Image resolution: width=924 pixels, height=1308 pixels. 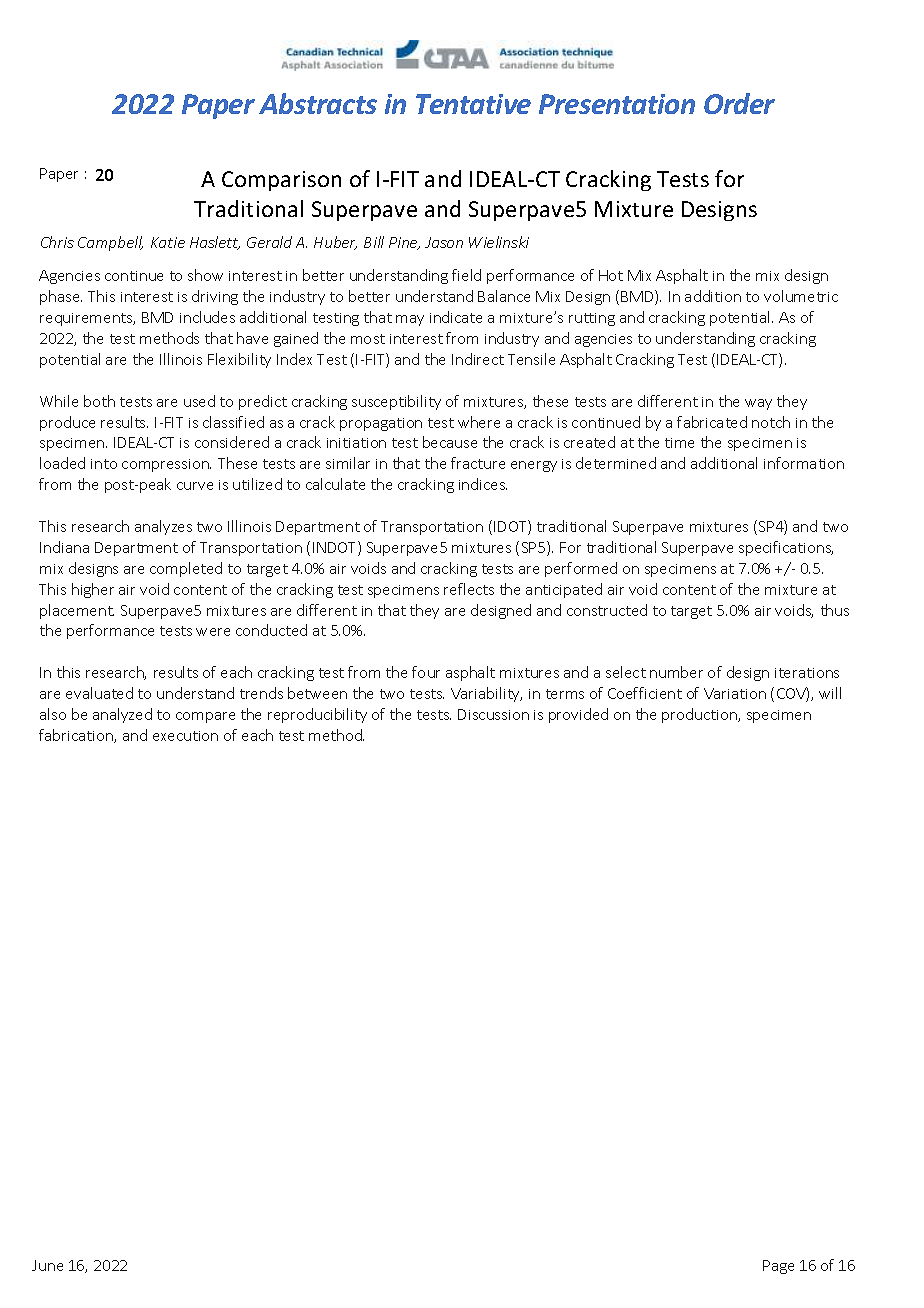 I want to click on Tentative, so click(x=473, y=104).
